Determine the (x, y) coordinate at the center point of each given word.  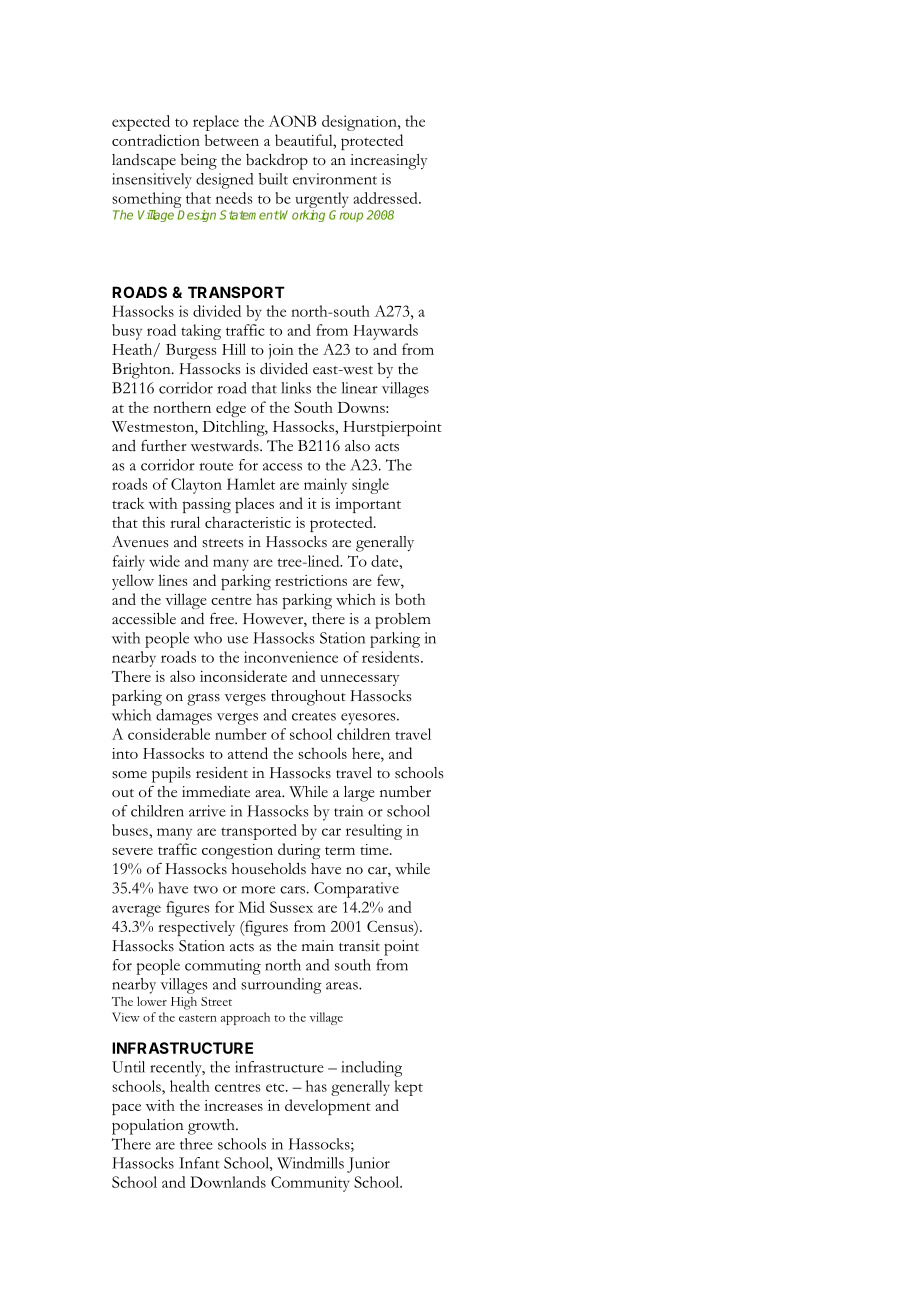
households (269, 868)
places (254, 505)
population (148, 1127)
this (153, 522)
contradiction (156, 140)
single (370, 486)
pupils (171, 775)
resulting (374, 832)
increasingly (389, 162)
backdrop (277, 162)
